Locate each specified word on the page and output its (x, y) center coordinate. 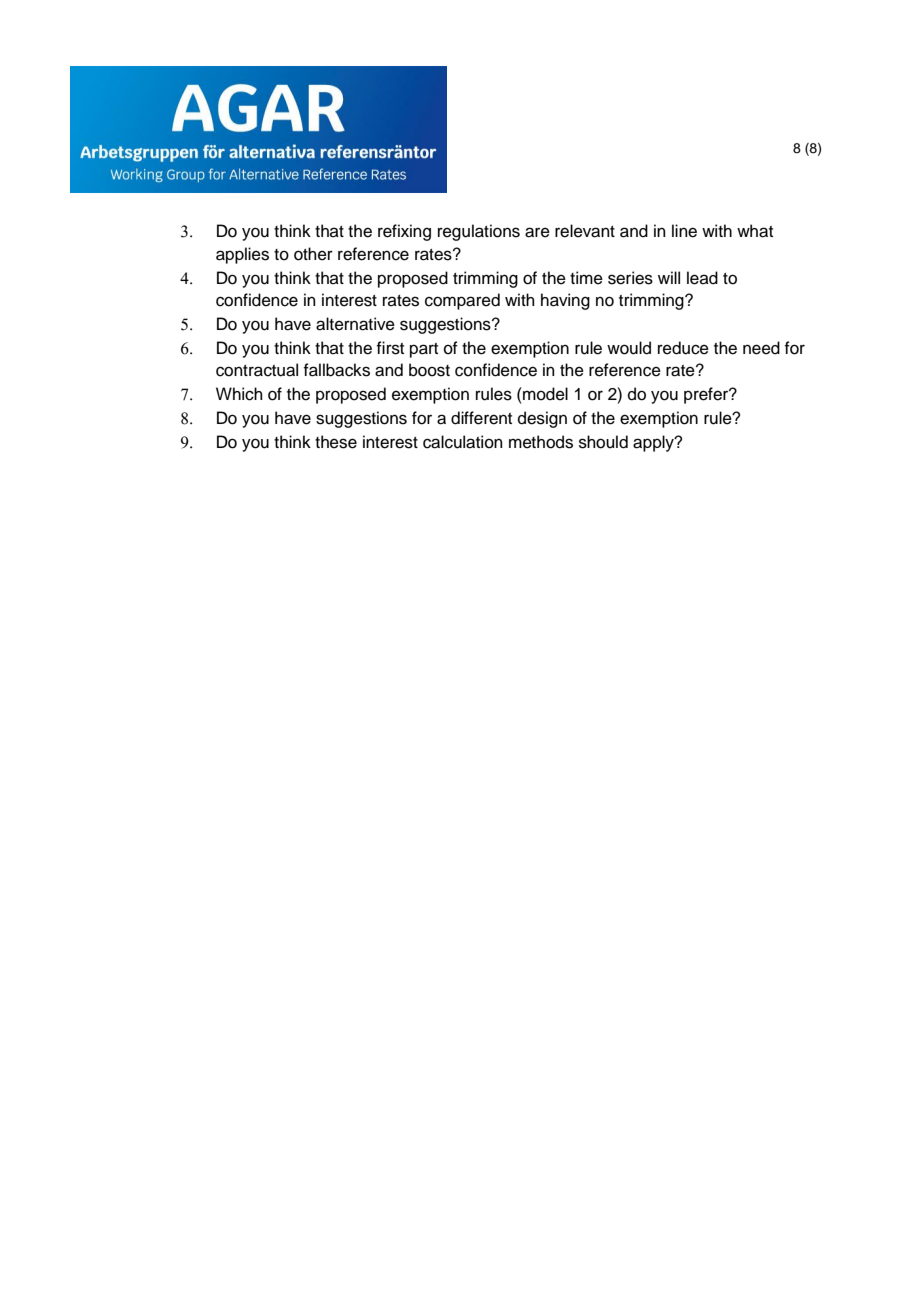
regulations (479, 232)
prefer (707, 395)
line (684, 231)
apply (654, 443)
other (313, 254)
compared (462, 301)
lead (702, 278)
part (424, 350)
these (336, 442)
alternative (355, 324)
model (544, 394)
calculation (463, 442)
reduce (683, 348)
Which (239, 394)
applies (242, 255)
